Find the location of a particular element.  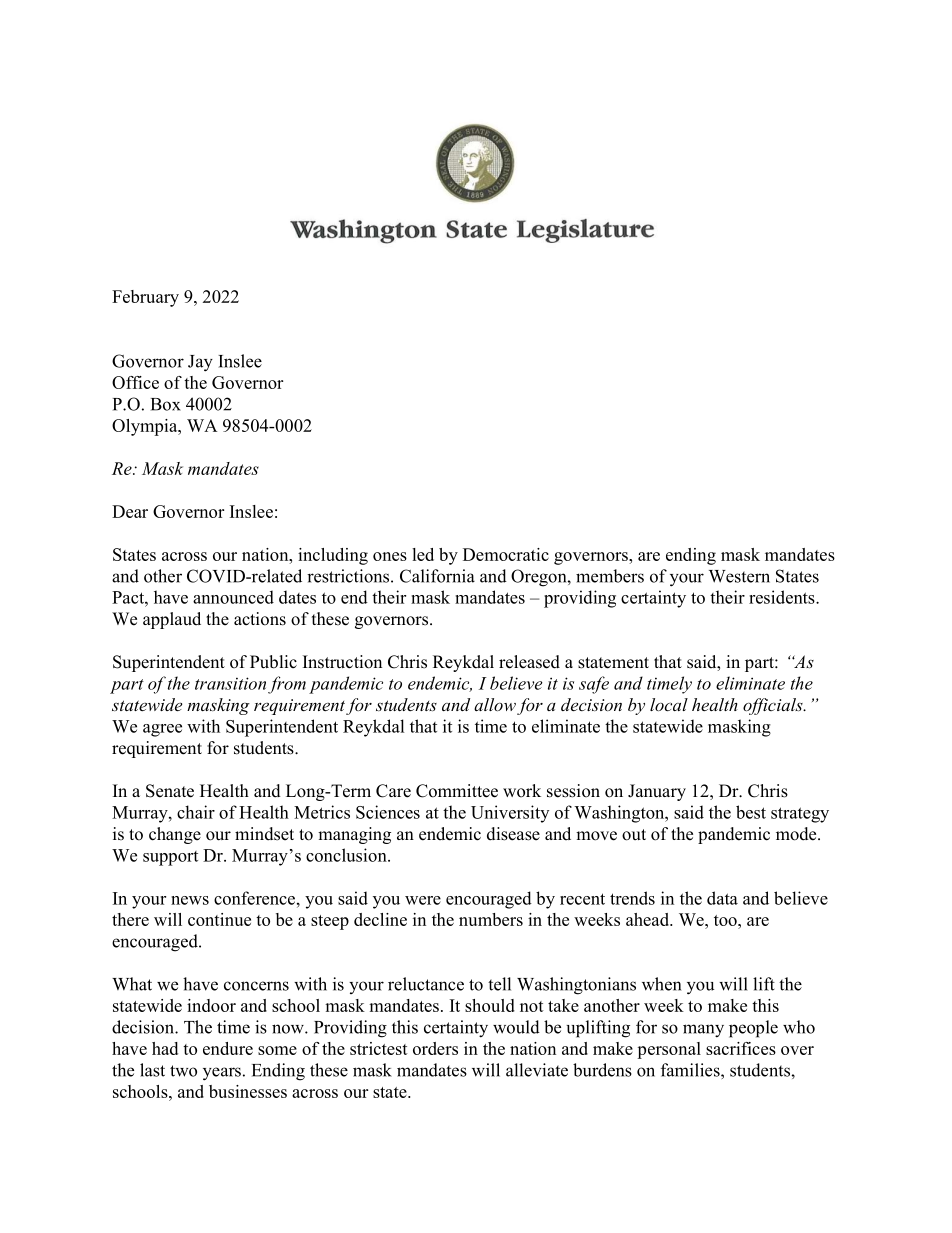

Jay is located at coordinates (200, 363).
